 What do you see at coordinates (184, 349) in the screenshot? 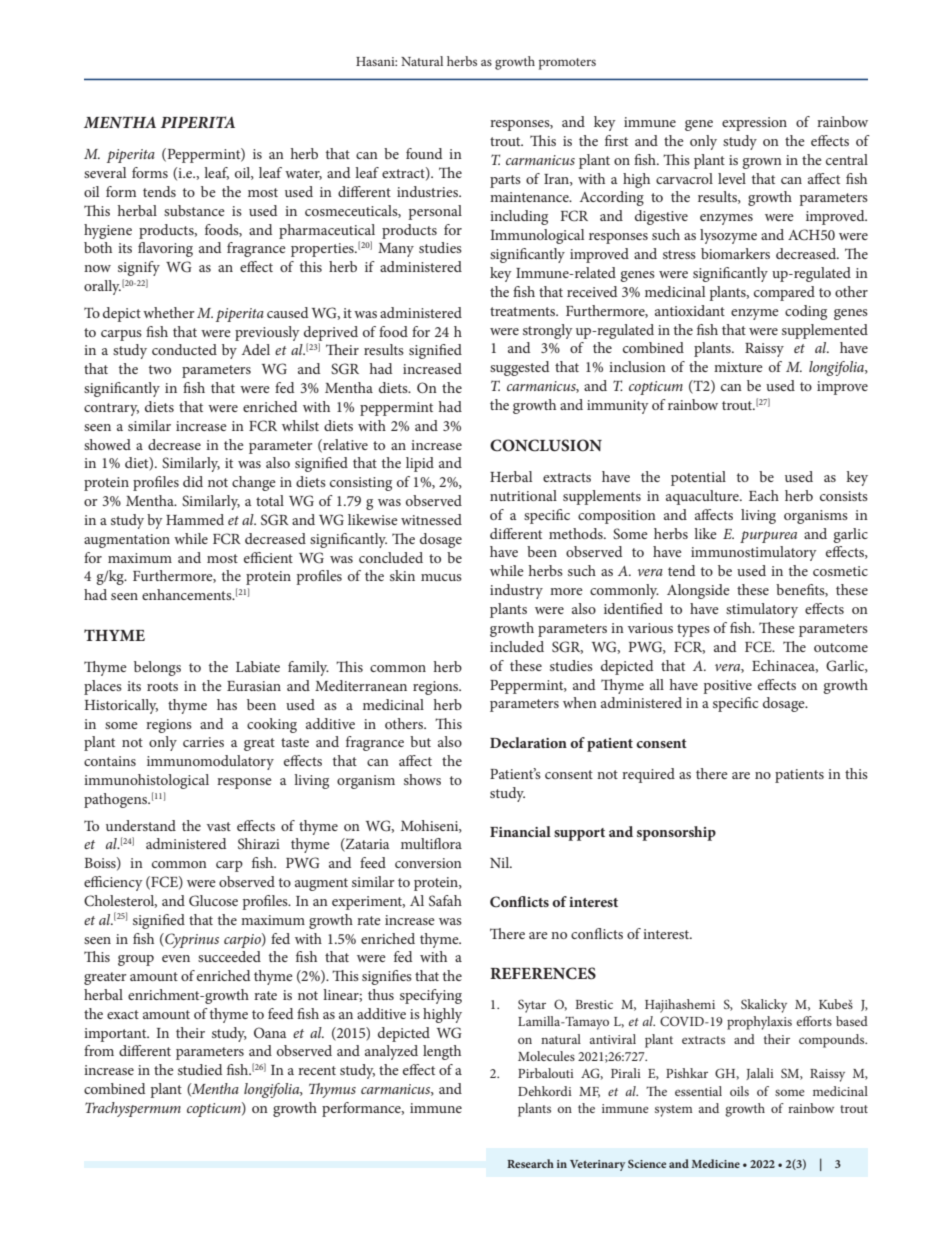
I see `conducted` at bounding box center [184, 349].
